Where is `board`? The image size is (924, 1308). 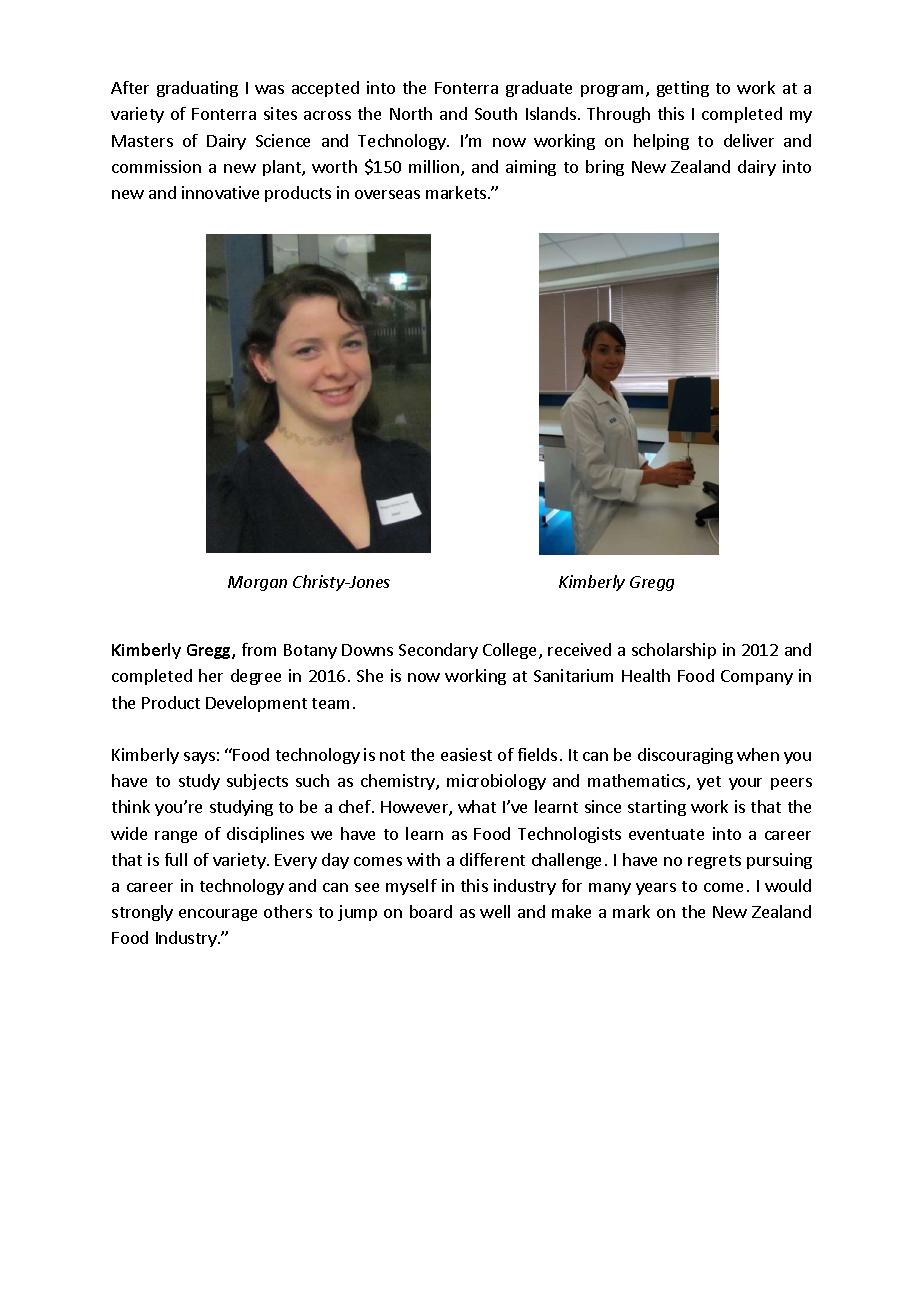 board is located at coordinates (431, 911).
